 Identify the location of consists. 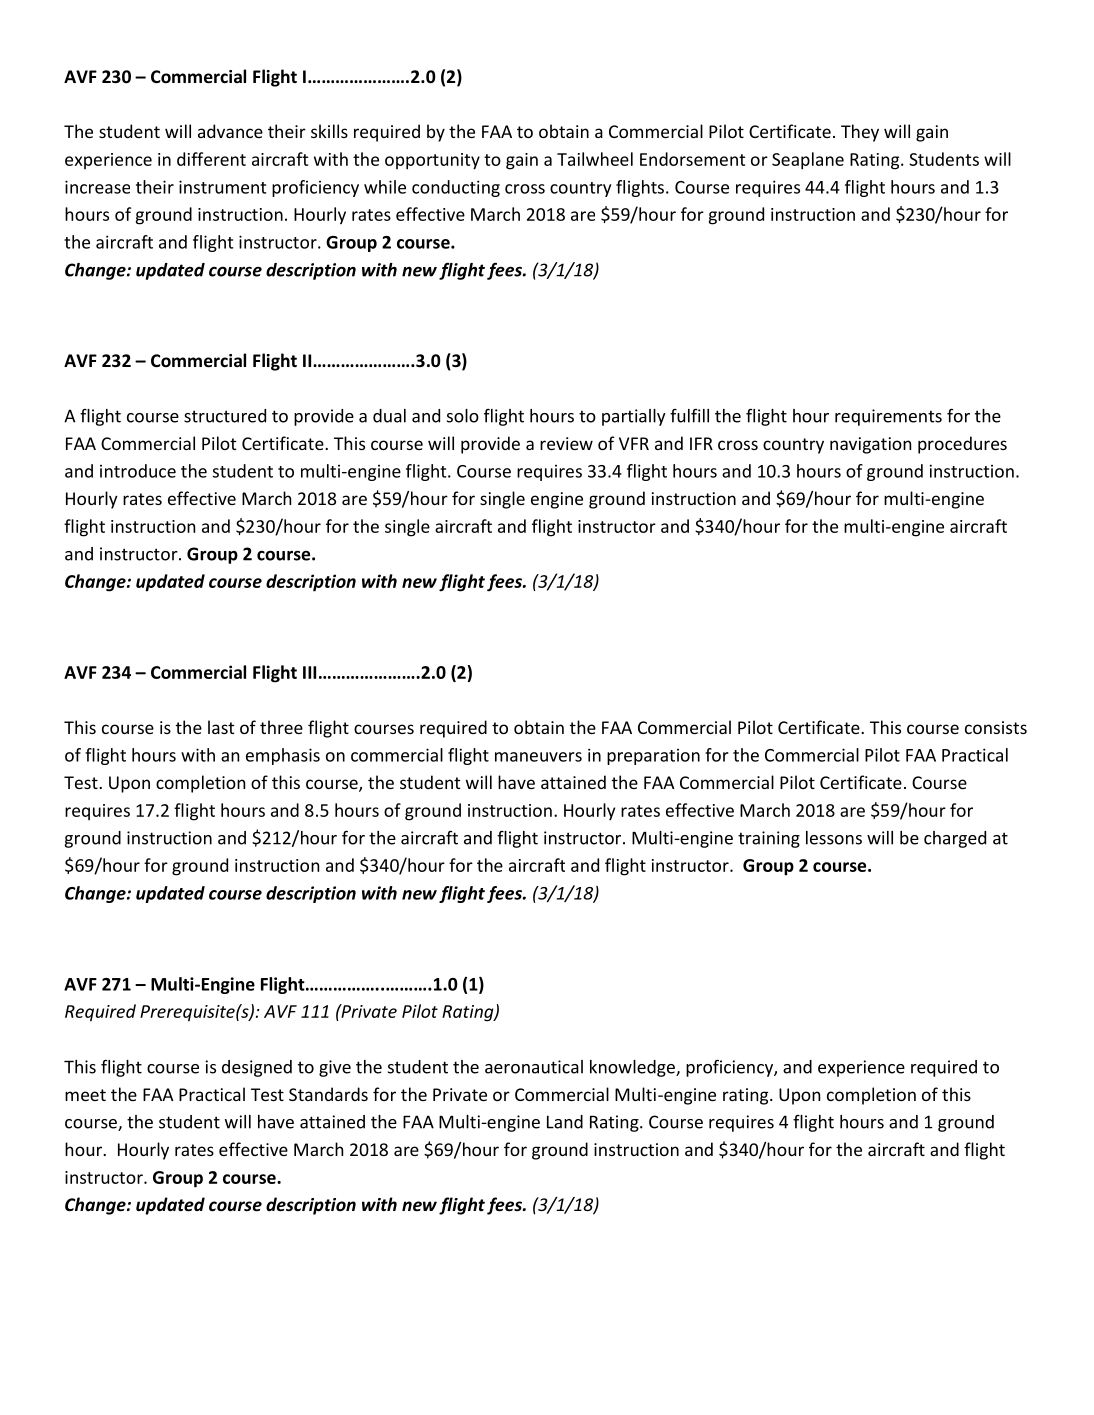
(996, 727).
